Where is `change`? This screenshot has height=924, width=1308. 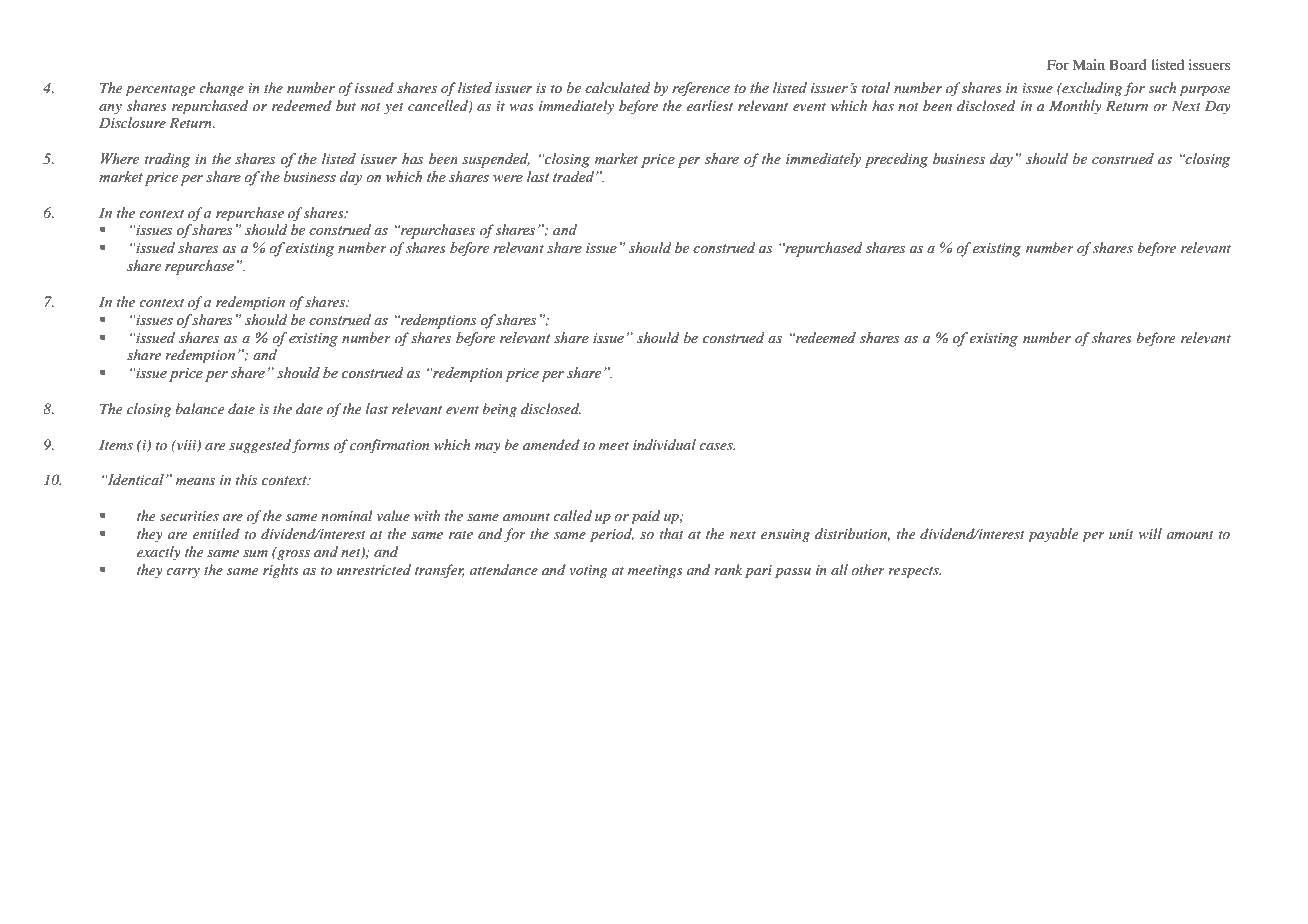
change is located at coordinates (221, 89).
